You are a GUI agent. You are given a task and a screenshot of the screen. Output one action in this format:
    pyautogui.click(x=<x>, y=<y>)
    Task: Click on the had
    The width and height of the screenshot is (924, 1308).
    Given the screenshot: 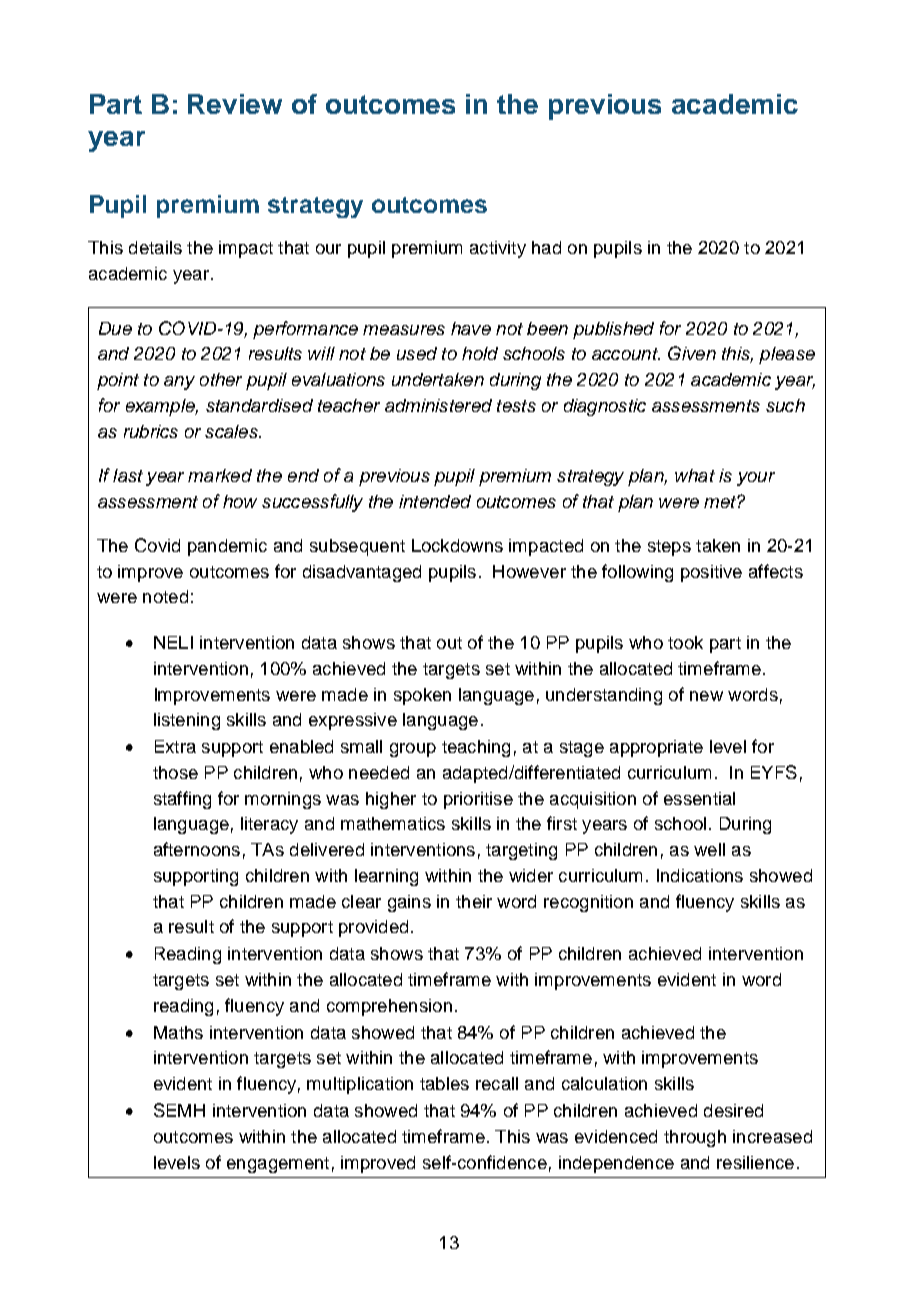 What is the action you would take?
    pyautogui.click(x=546, y=247)
